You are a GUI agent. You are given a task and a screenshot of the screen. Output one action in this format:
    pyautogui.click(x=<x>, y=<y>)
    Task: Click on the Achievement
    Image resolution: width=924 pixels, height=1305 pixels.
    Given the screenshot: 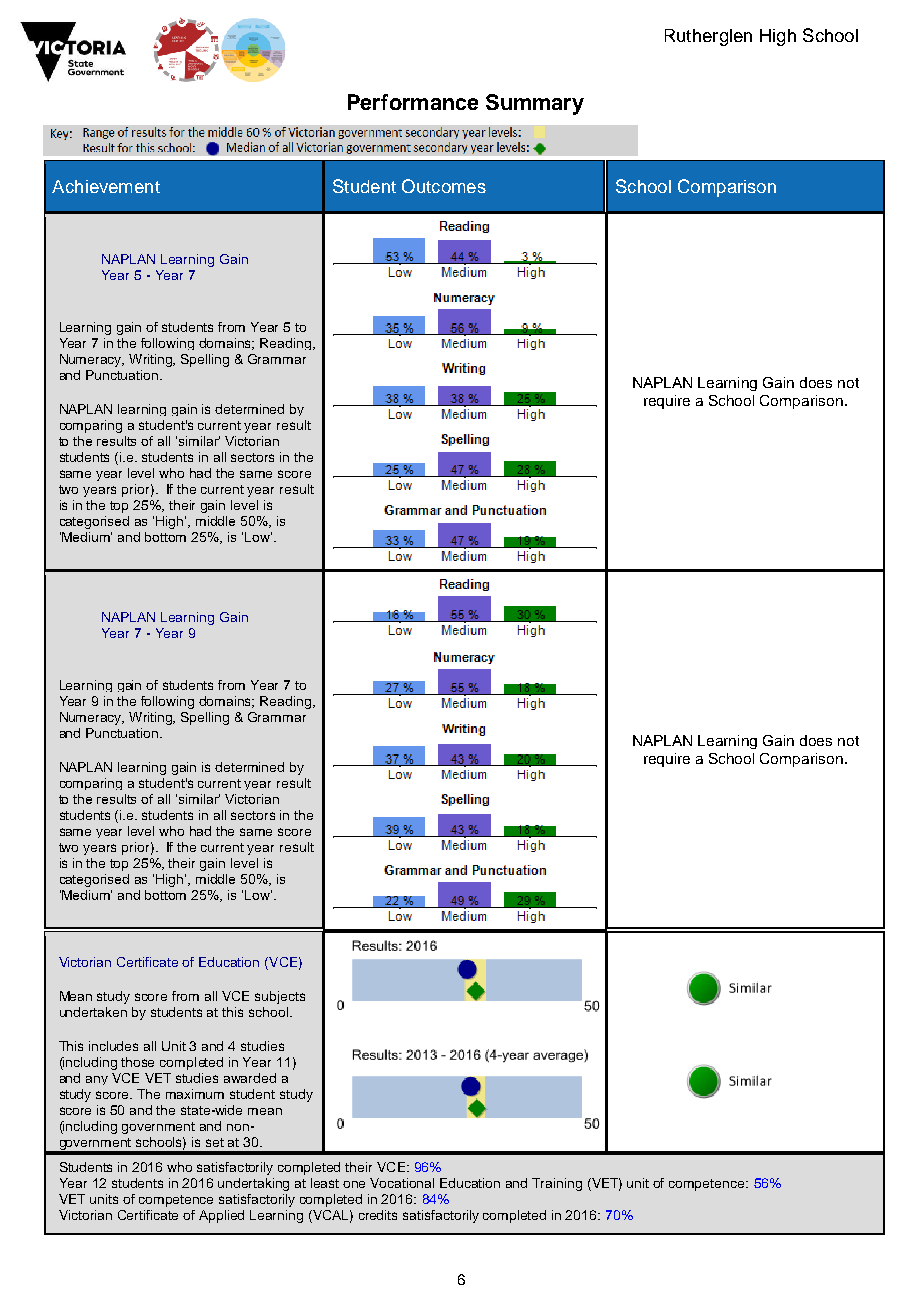 What is the action you would take?
    pyautogui.click(x=106, y=186)
